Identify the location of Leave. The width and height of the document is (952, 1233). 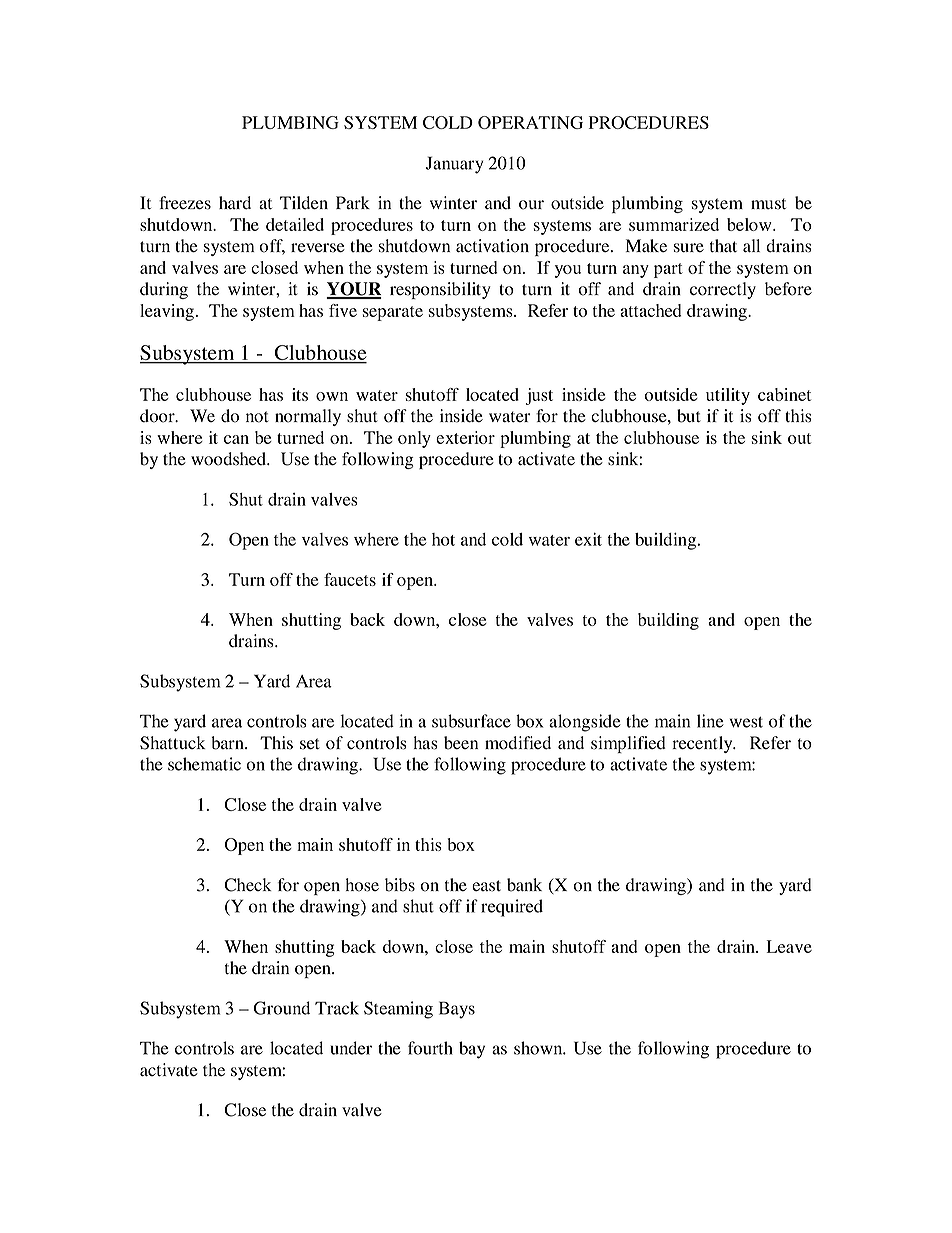
(789, 946).
